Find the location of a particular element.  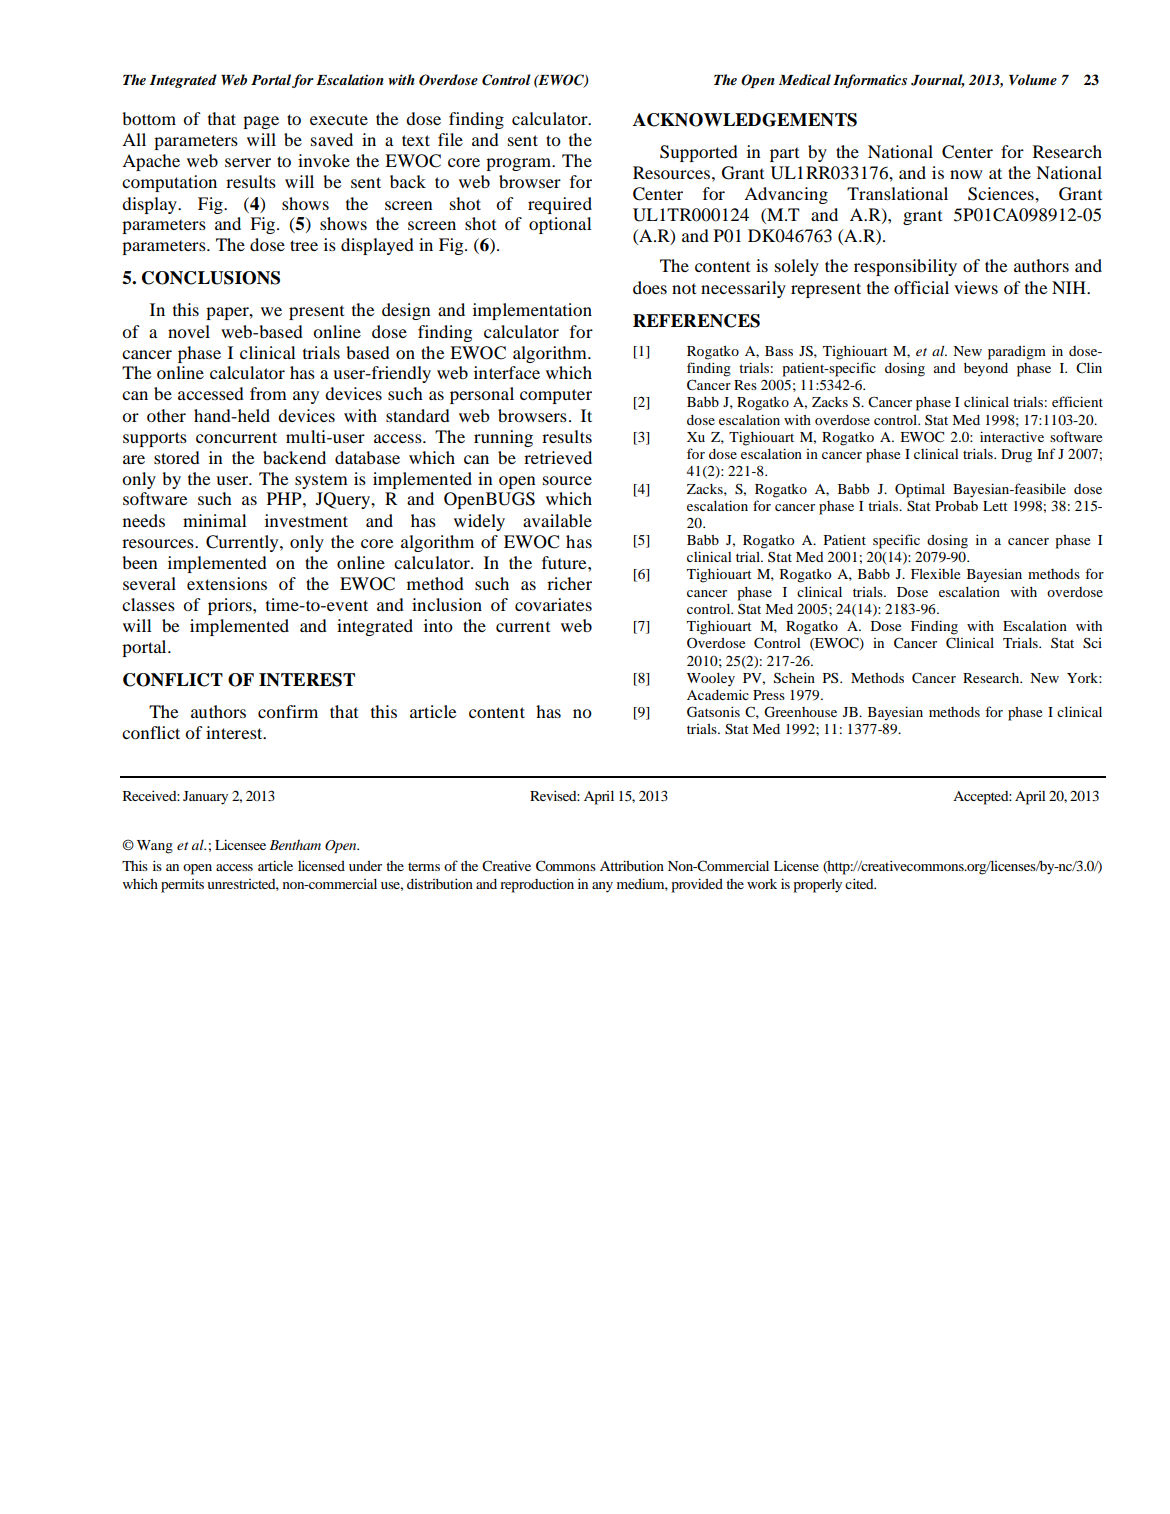

page is located at coordinates (261, 122).
